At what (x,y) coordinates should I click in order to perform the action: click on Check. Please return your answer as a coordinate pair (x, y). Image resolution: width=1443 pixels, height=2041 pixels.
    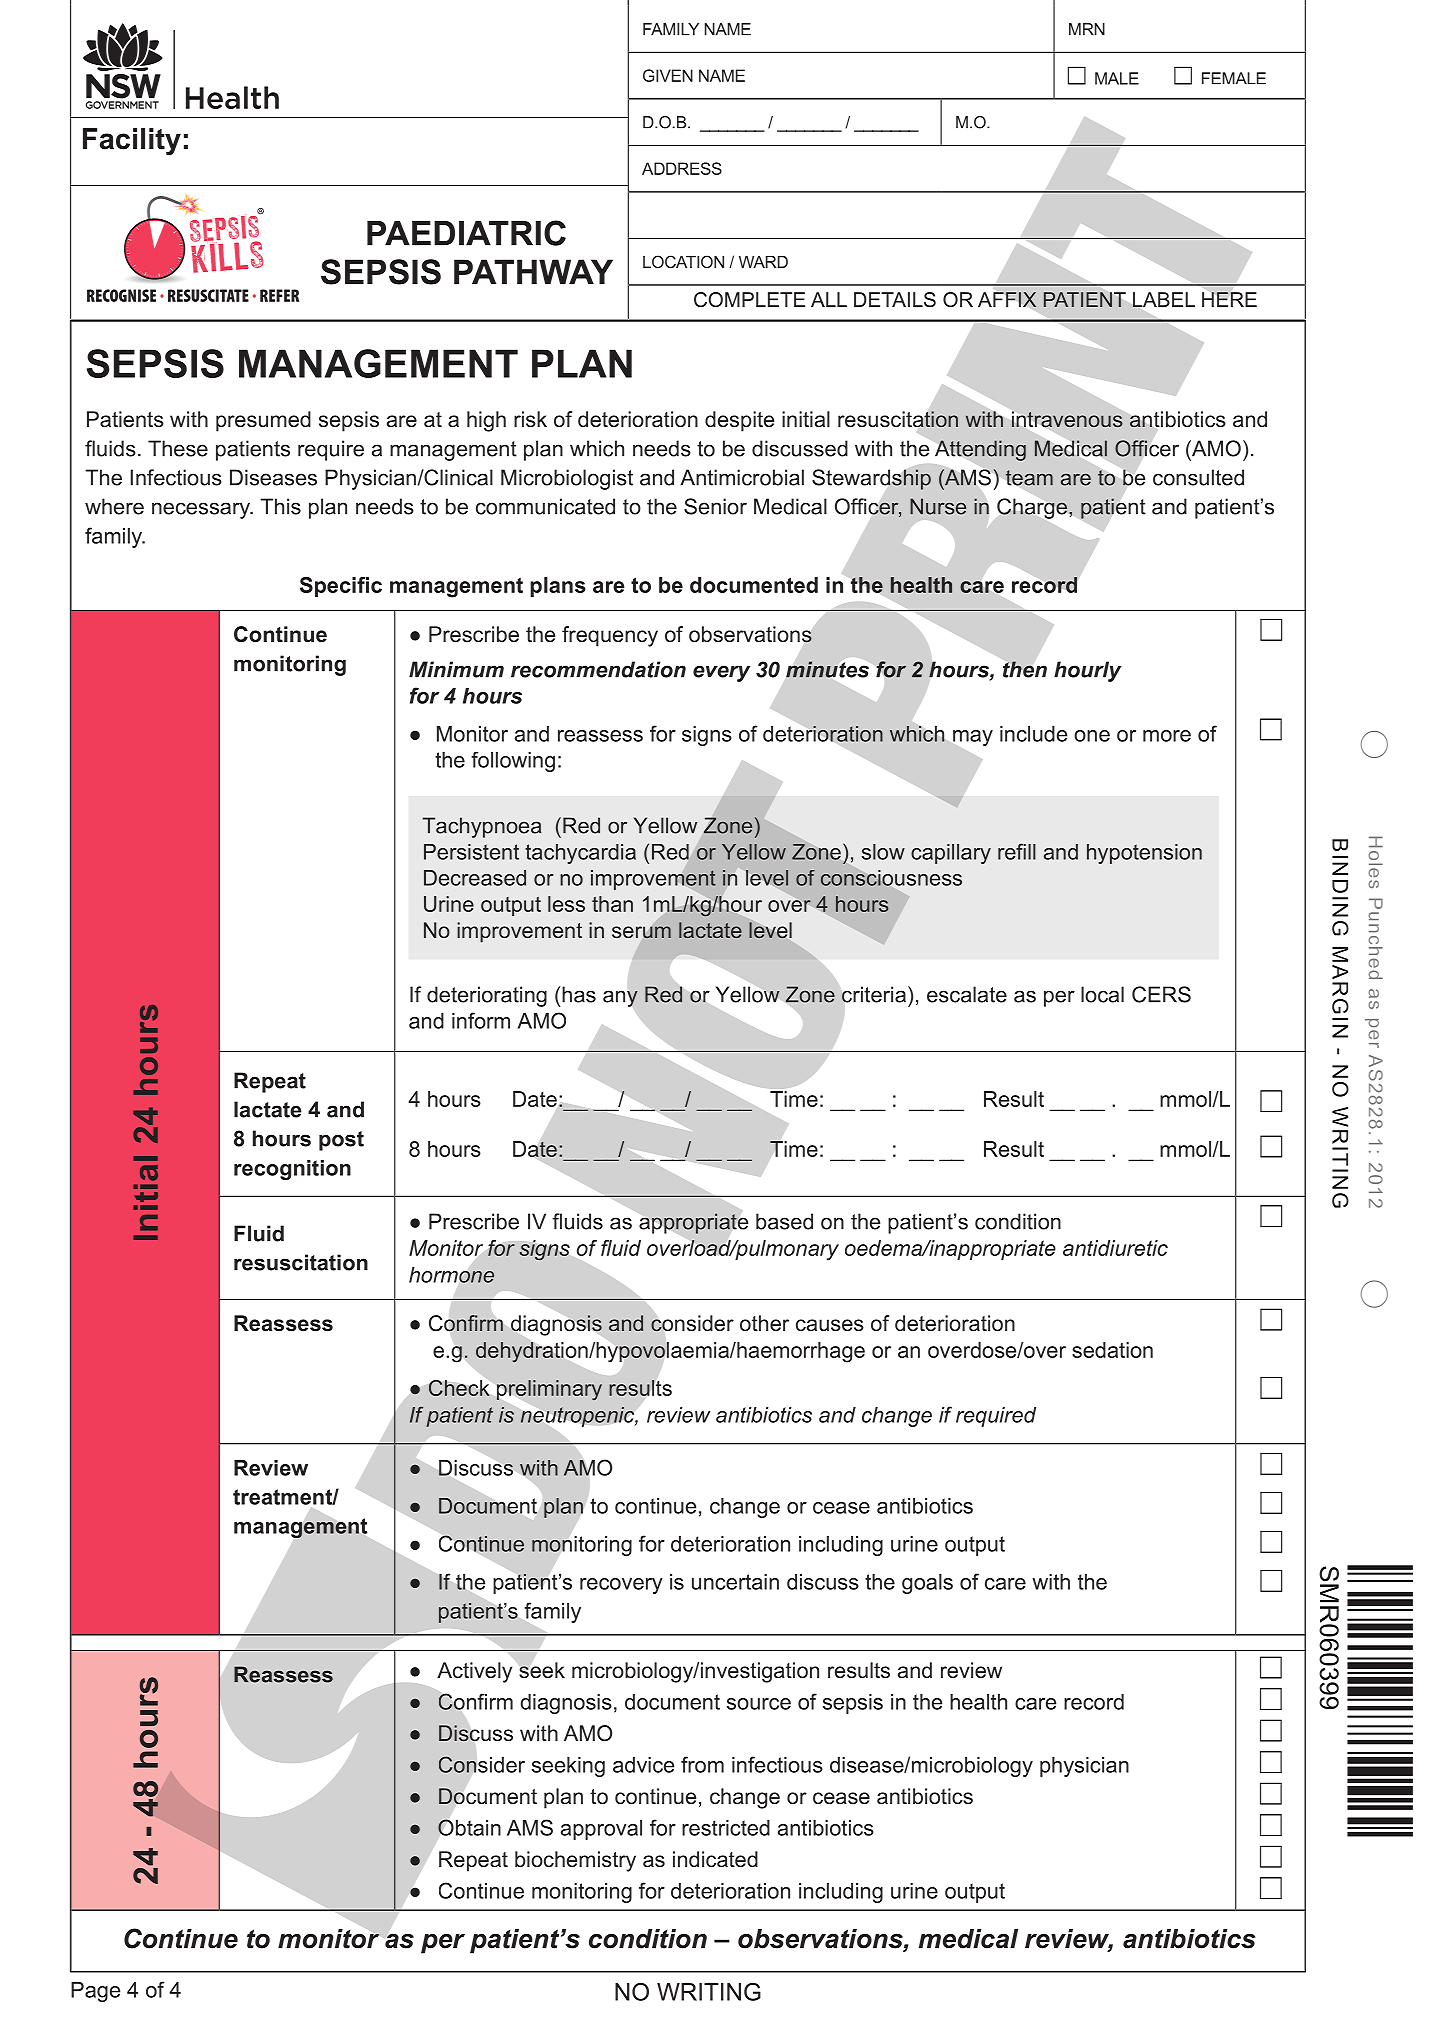
    Looking at the image, I should click on (459, 1388).
